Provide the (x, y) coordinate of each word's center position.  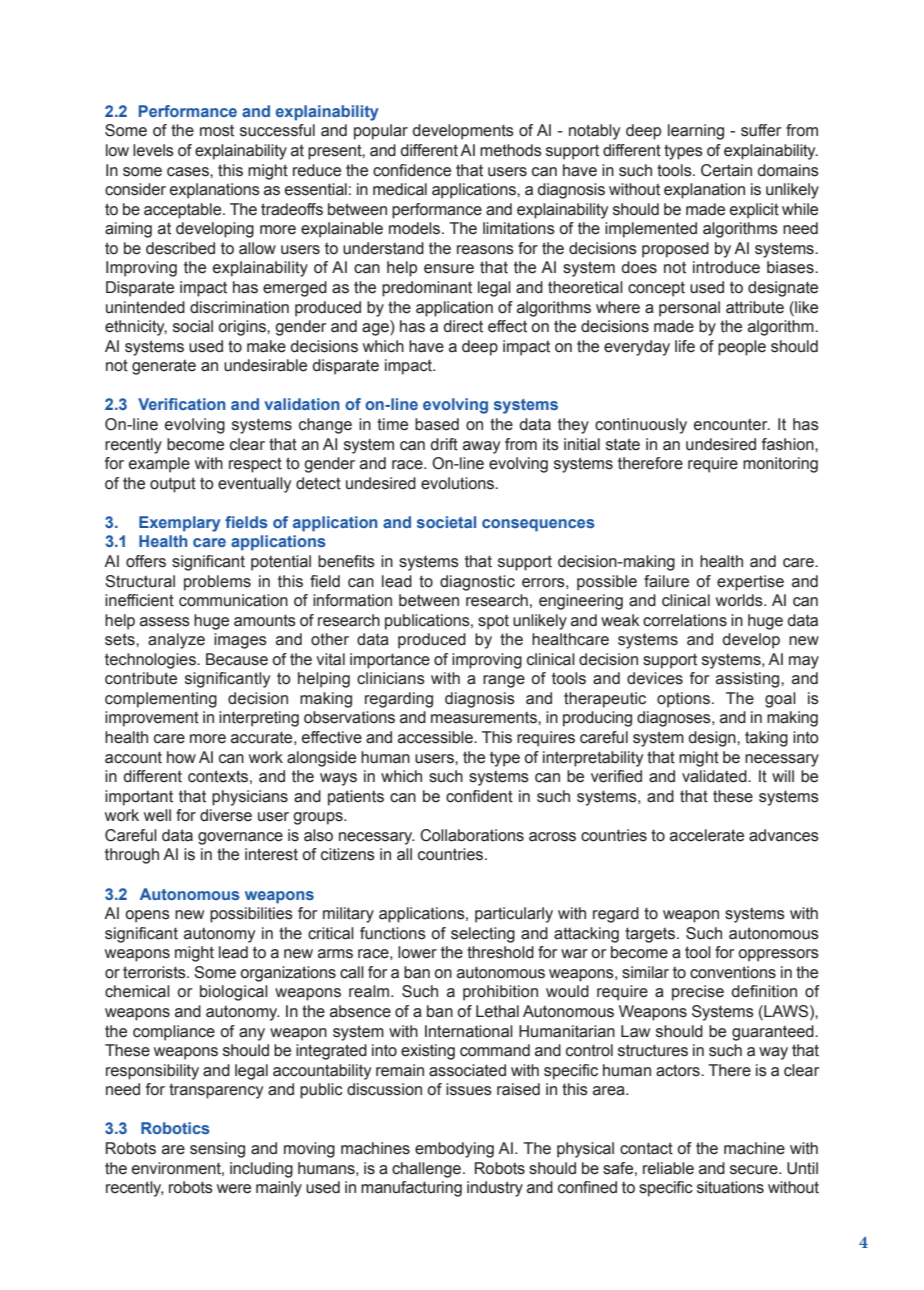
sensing (217, 1150)
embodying (454, 1150)
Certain (726, 170)
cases (189, 172)
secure (755, 1170)
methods (511, 150)
